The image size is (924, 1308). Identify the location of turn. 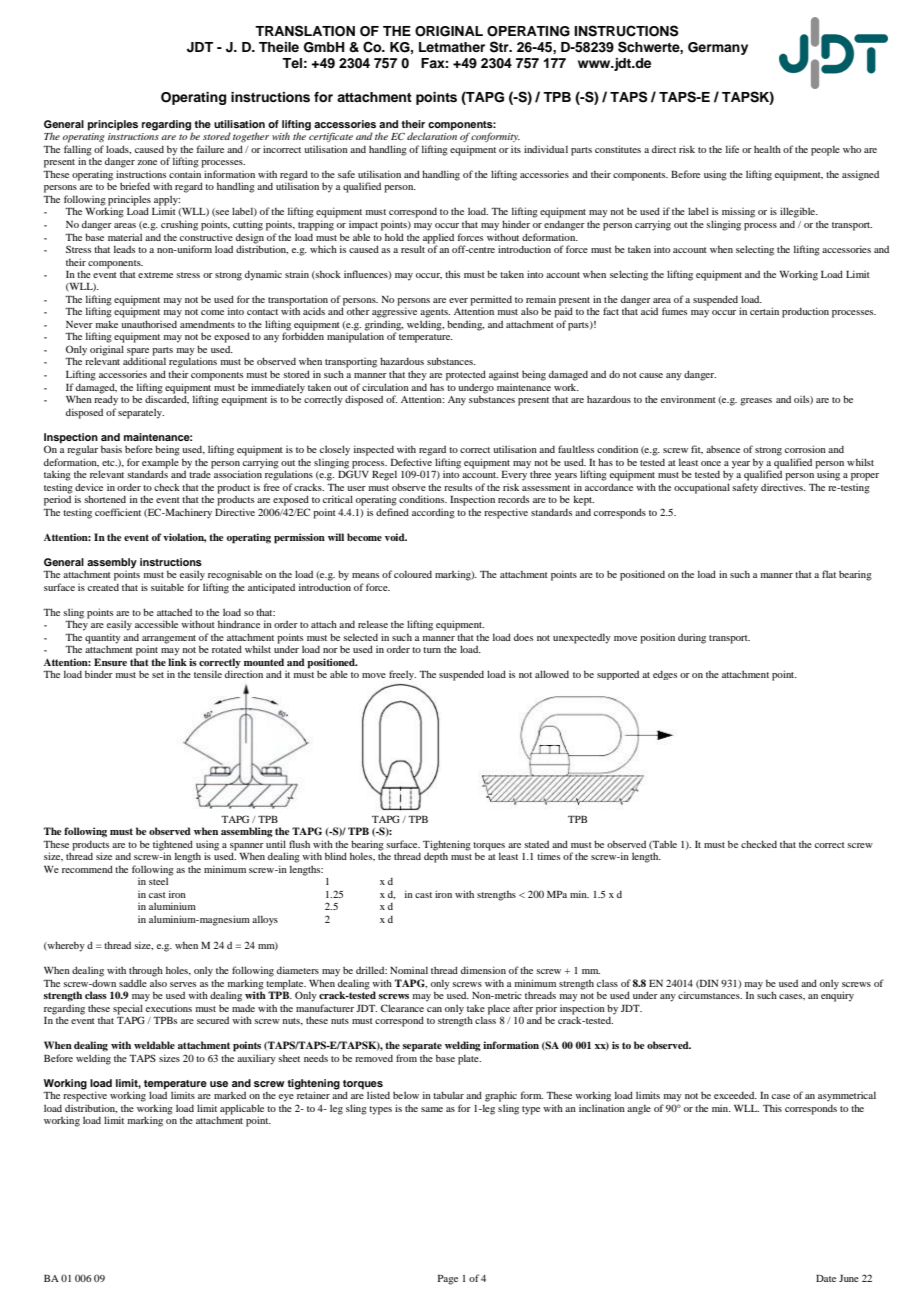
(432, 650).
